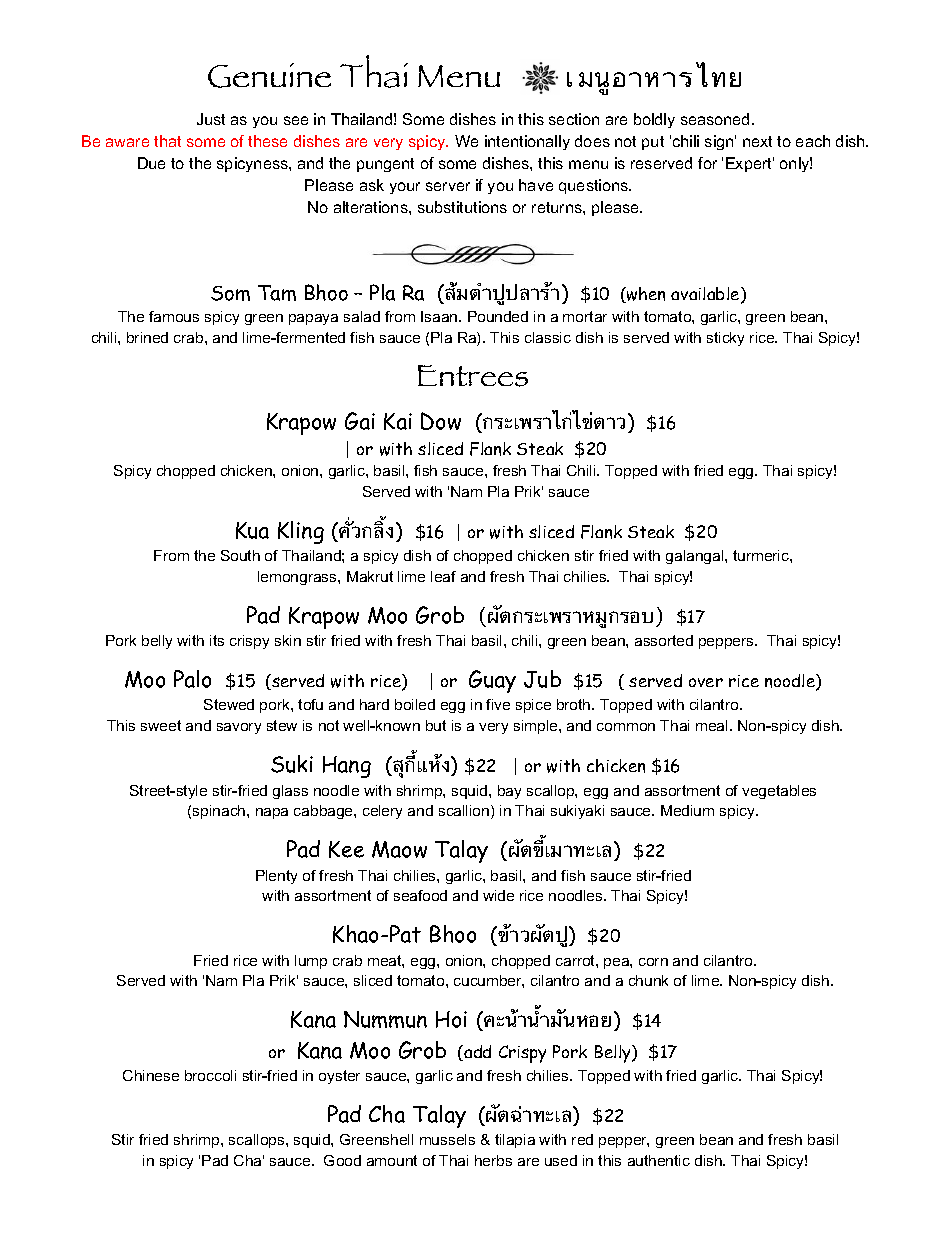 The image size is (952, 1233). What do you see at coordinates (659, 1160) in the screenshot?
I see `authentic` at bounding box center [659, 1160].
